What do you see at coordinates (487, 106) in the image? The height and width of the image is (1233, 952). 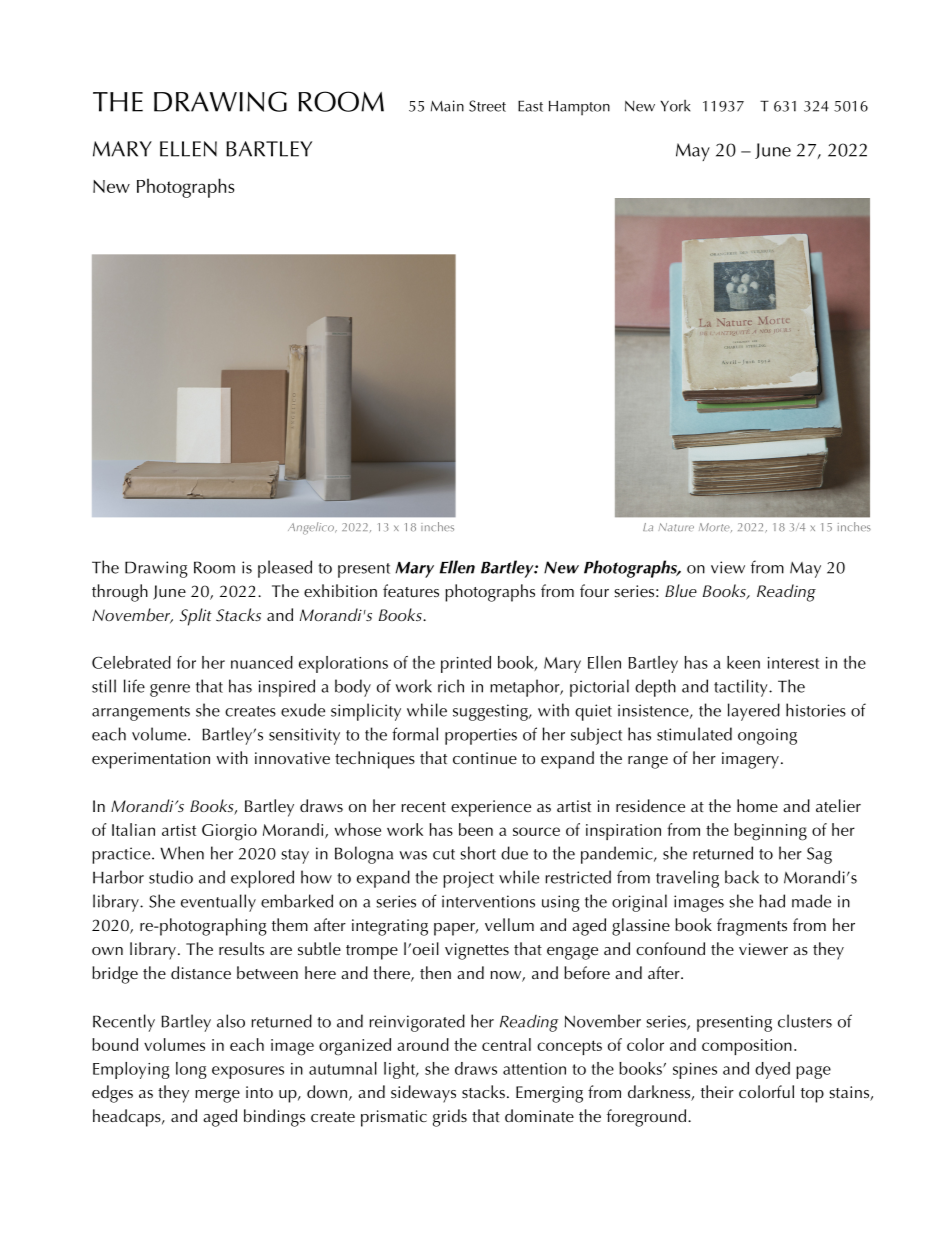 I see `Street` at bounding box center [487, 106].
